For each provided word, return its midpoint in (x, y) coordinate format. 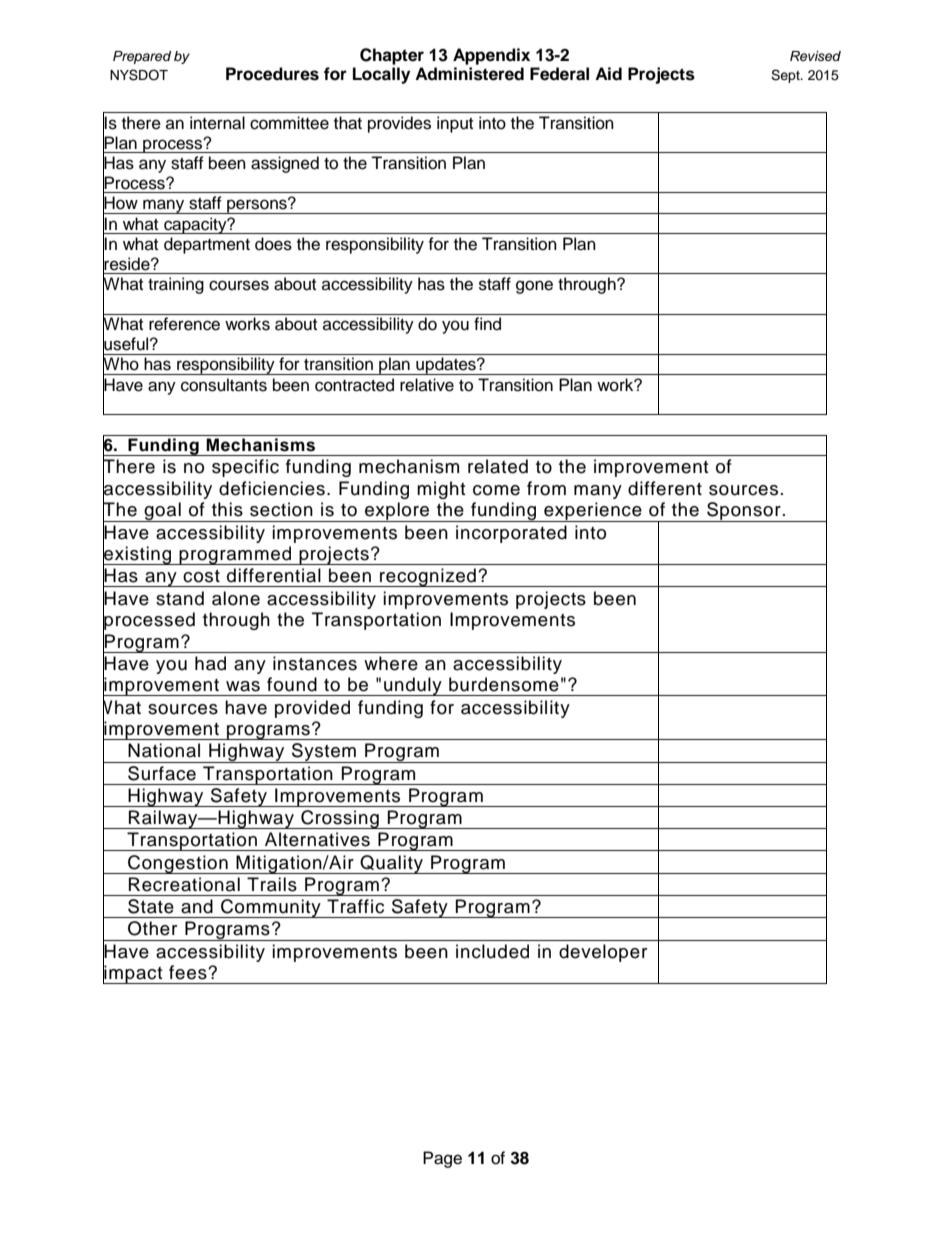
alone (236, 598)
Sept (786, 76)
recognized (428, 577)
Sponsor (744, 512)
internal (217, 123)
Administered (469, 74)
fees (189, 972)
